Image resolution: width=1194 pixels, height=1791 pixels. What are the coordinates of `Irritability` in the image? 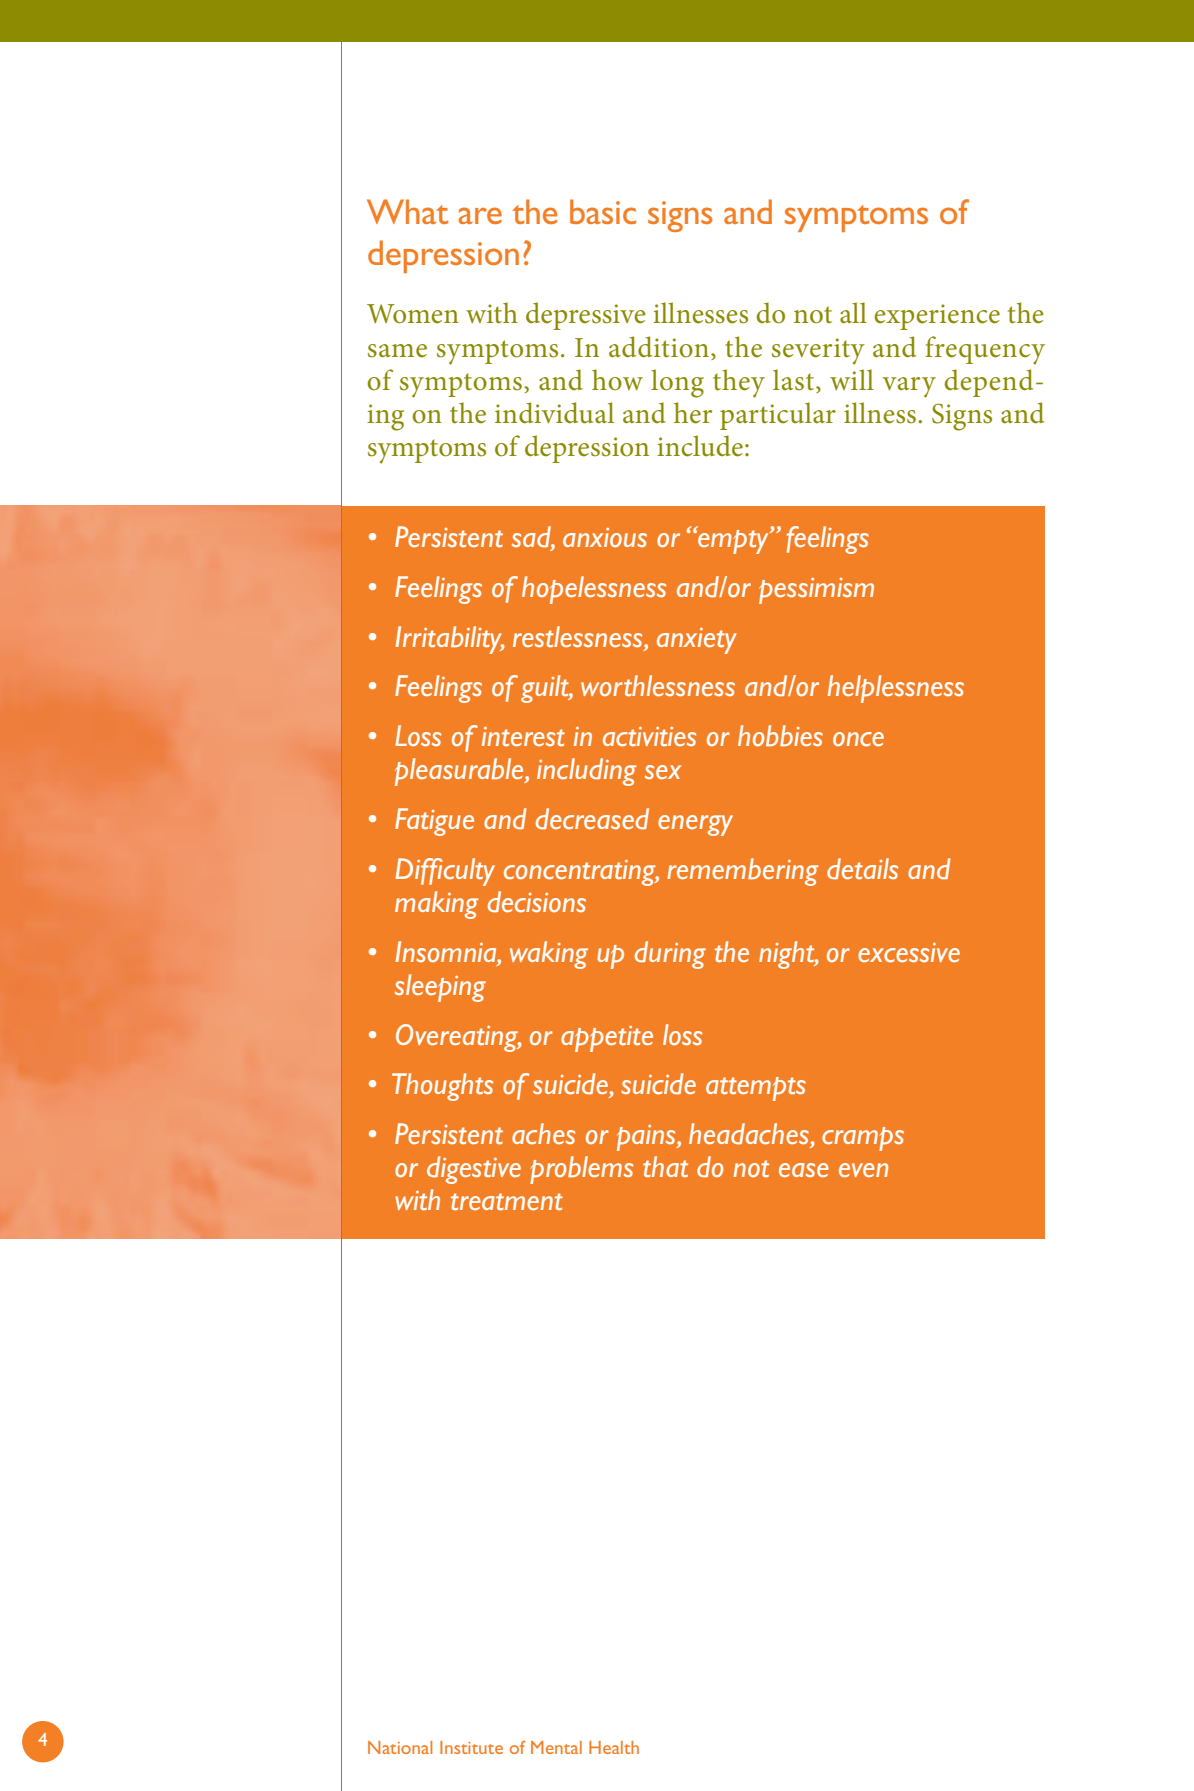 It's located at (450, 640).
